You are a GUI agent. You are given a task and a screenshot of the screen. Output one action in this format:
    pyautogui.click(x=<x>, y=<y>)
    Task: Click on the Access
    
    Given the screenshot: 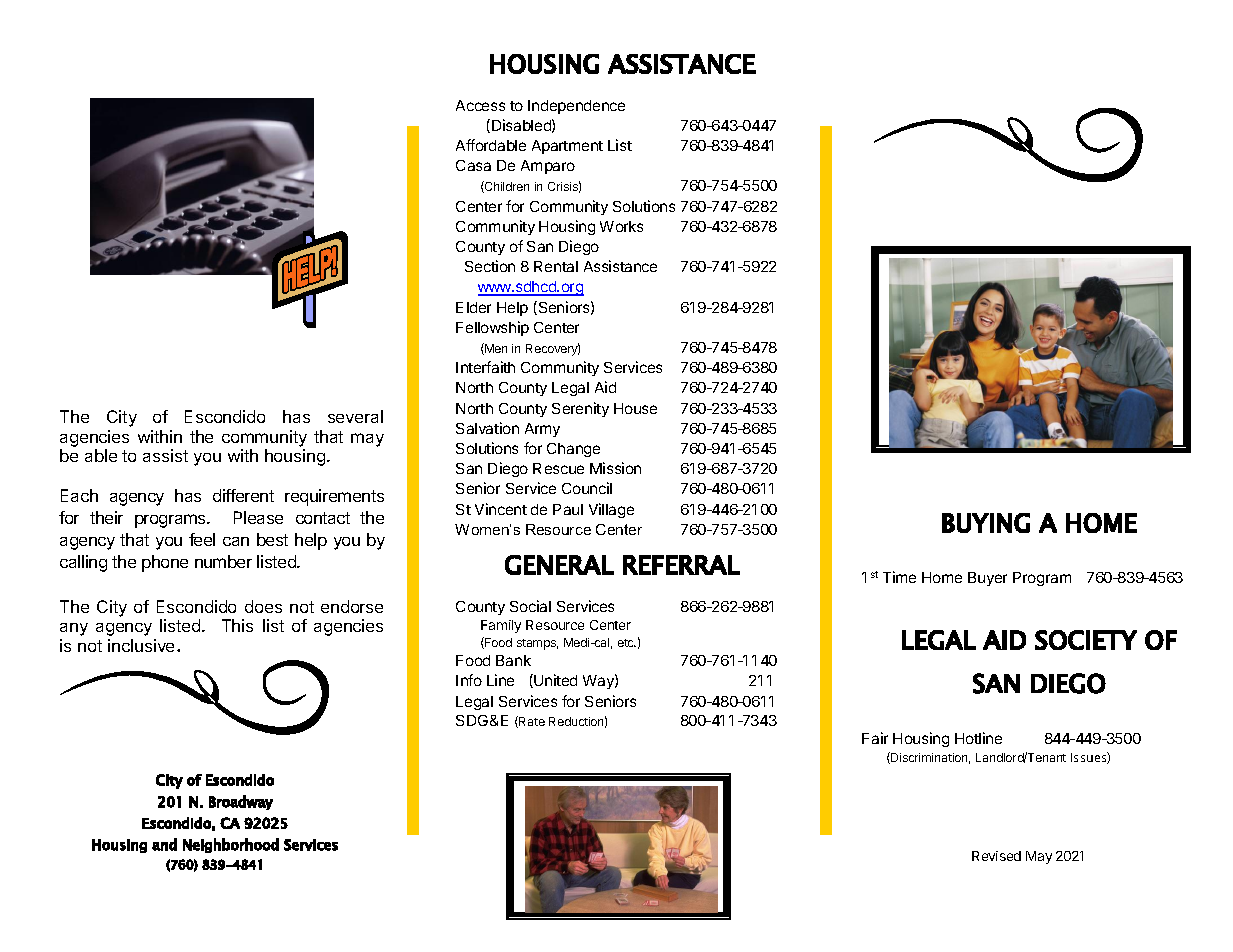 What is the action you would take?
    pyautogui.click(x=480, y=105)
